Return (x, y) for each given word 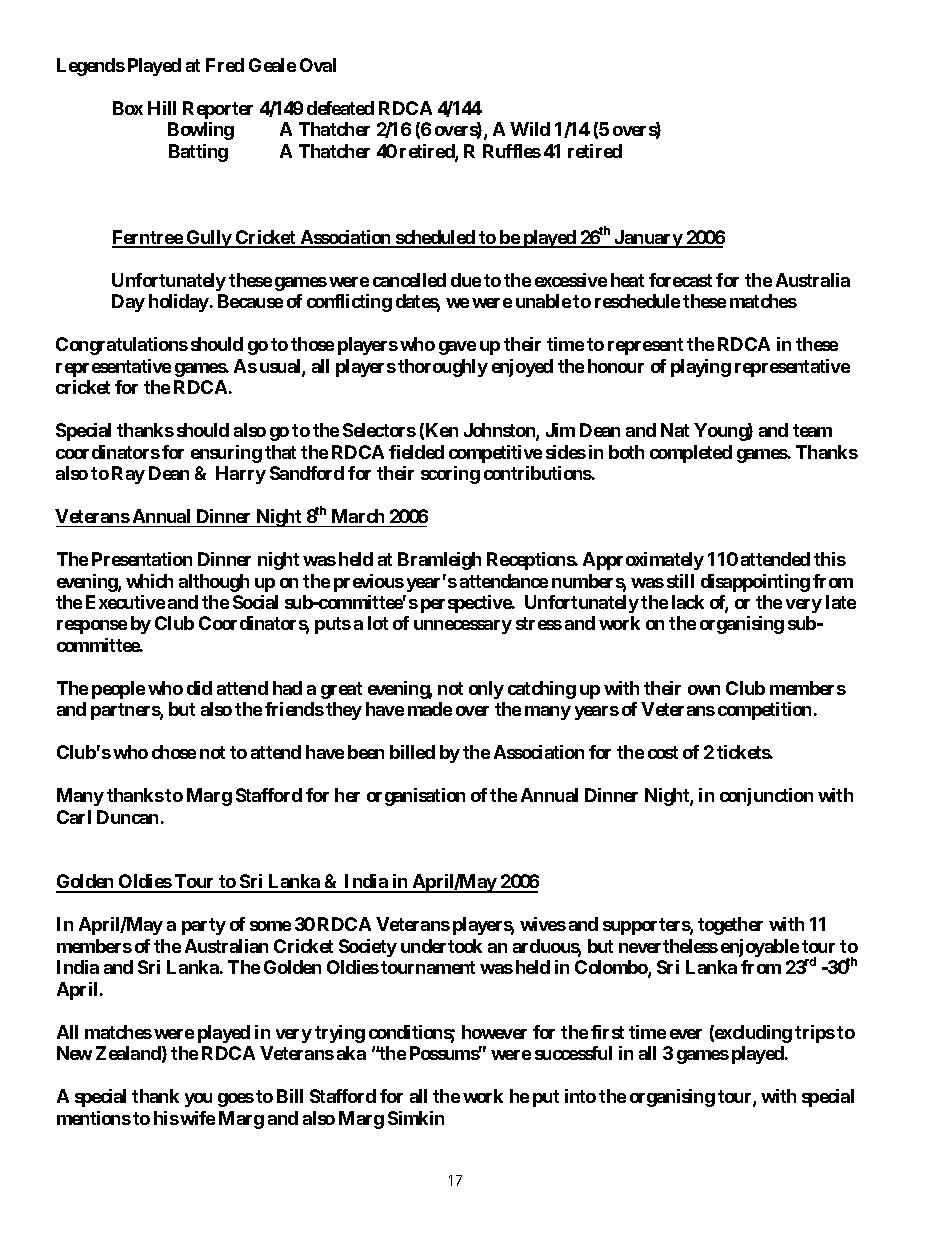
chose (174, 752)
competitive (495, 454)
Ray (128, 475)
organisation (416, 797)
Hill (162, 108)
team (812, 430)
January (648, 239)
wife (197, 1118)
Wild (530, 129)
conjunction (766, 797)
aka (351, 1053)
